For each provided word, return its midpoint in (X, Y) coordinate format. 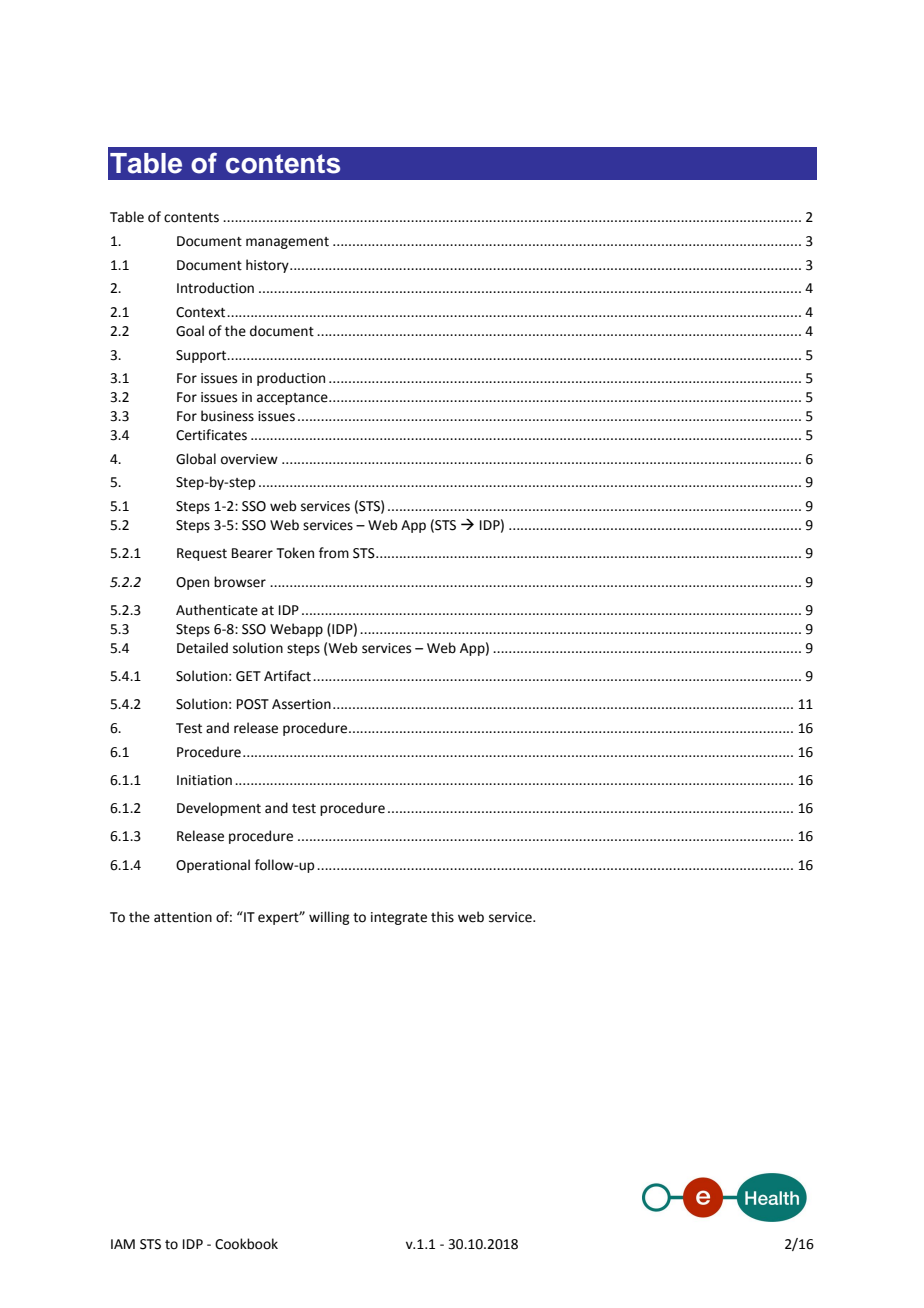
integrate (399, 918)
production (291, 379)
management (287, 243)
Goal (190, 331)
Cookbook (246, 1244)
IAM (123, 1244)
